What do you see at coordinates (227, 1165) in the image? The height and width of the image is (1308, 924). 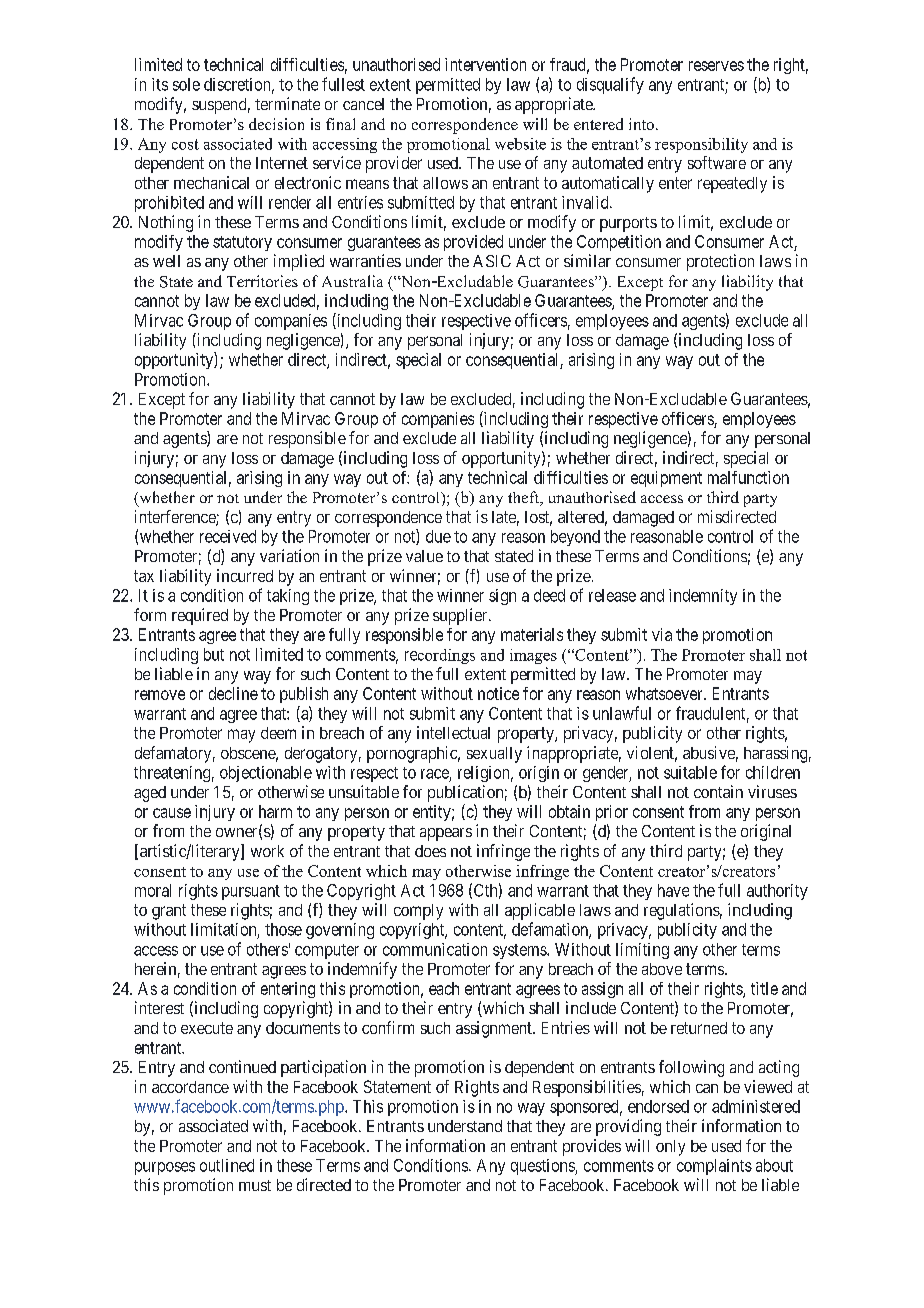 I see `outlined` at bounding box center [227, 1165].
